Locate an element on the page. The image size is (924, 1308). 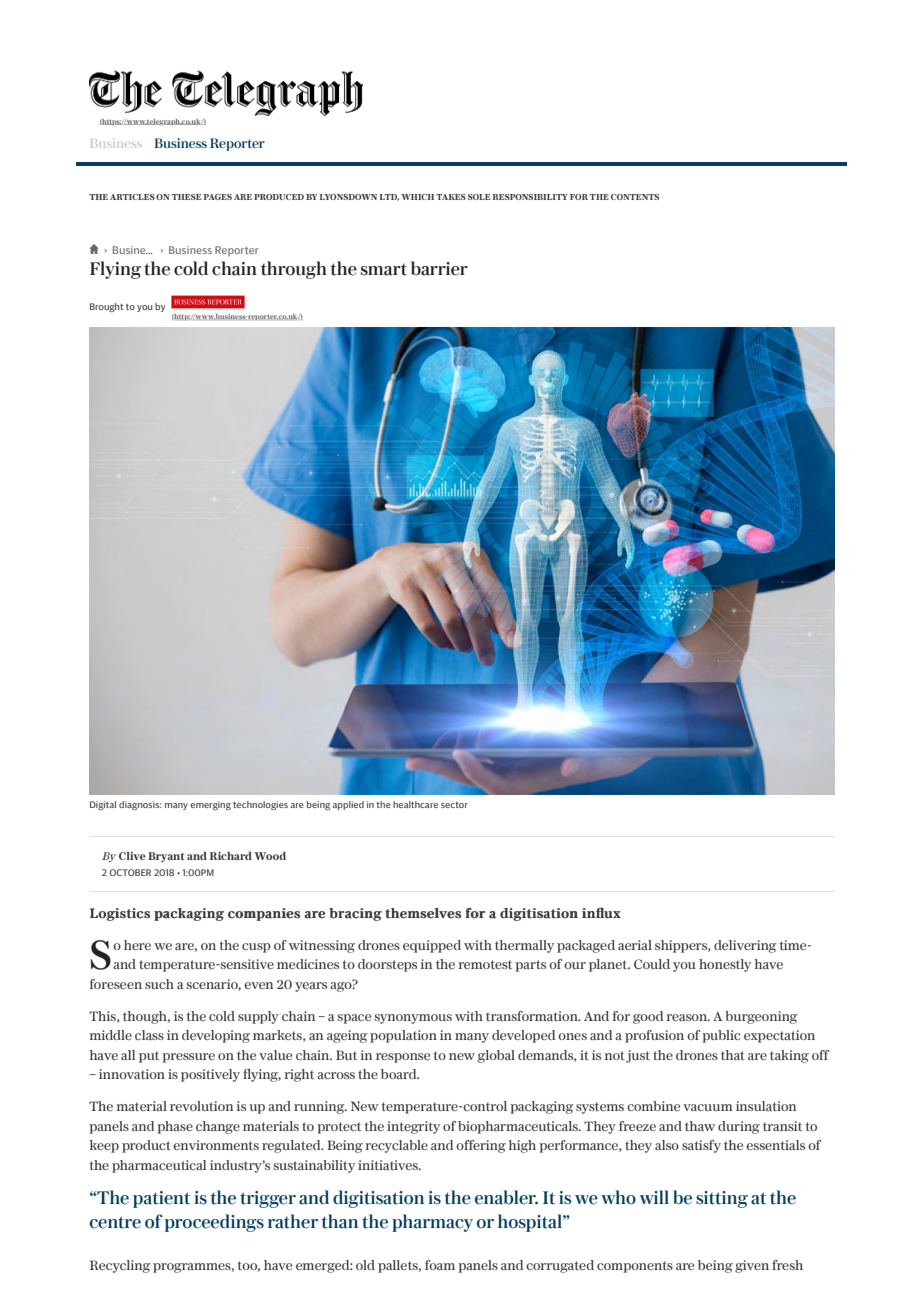
Bryant is located at coordinates (166, 857).
